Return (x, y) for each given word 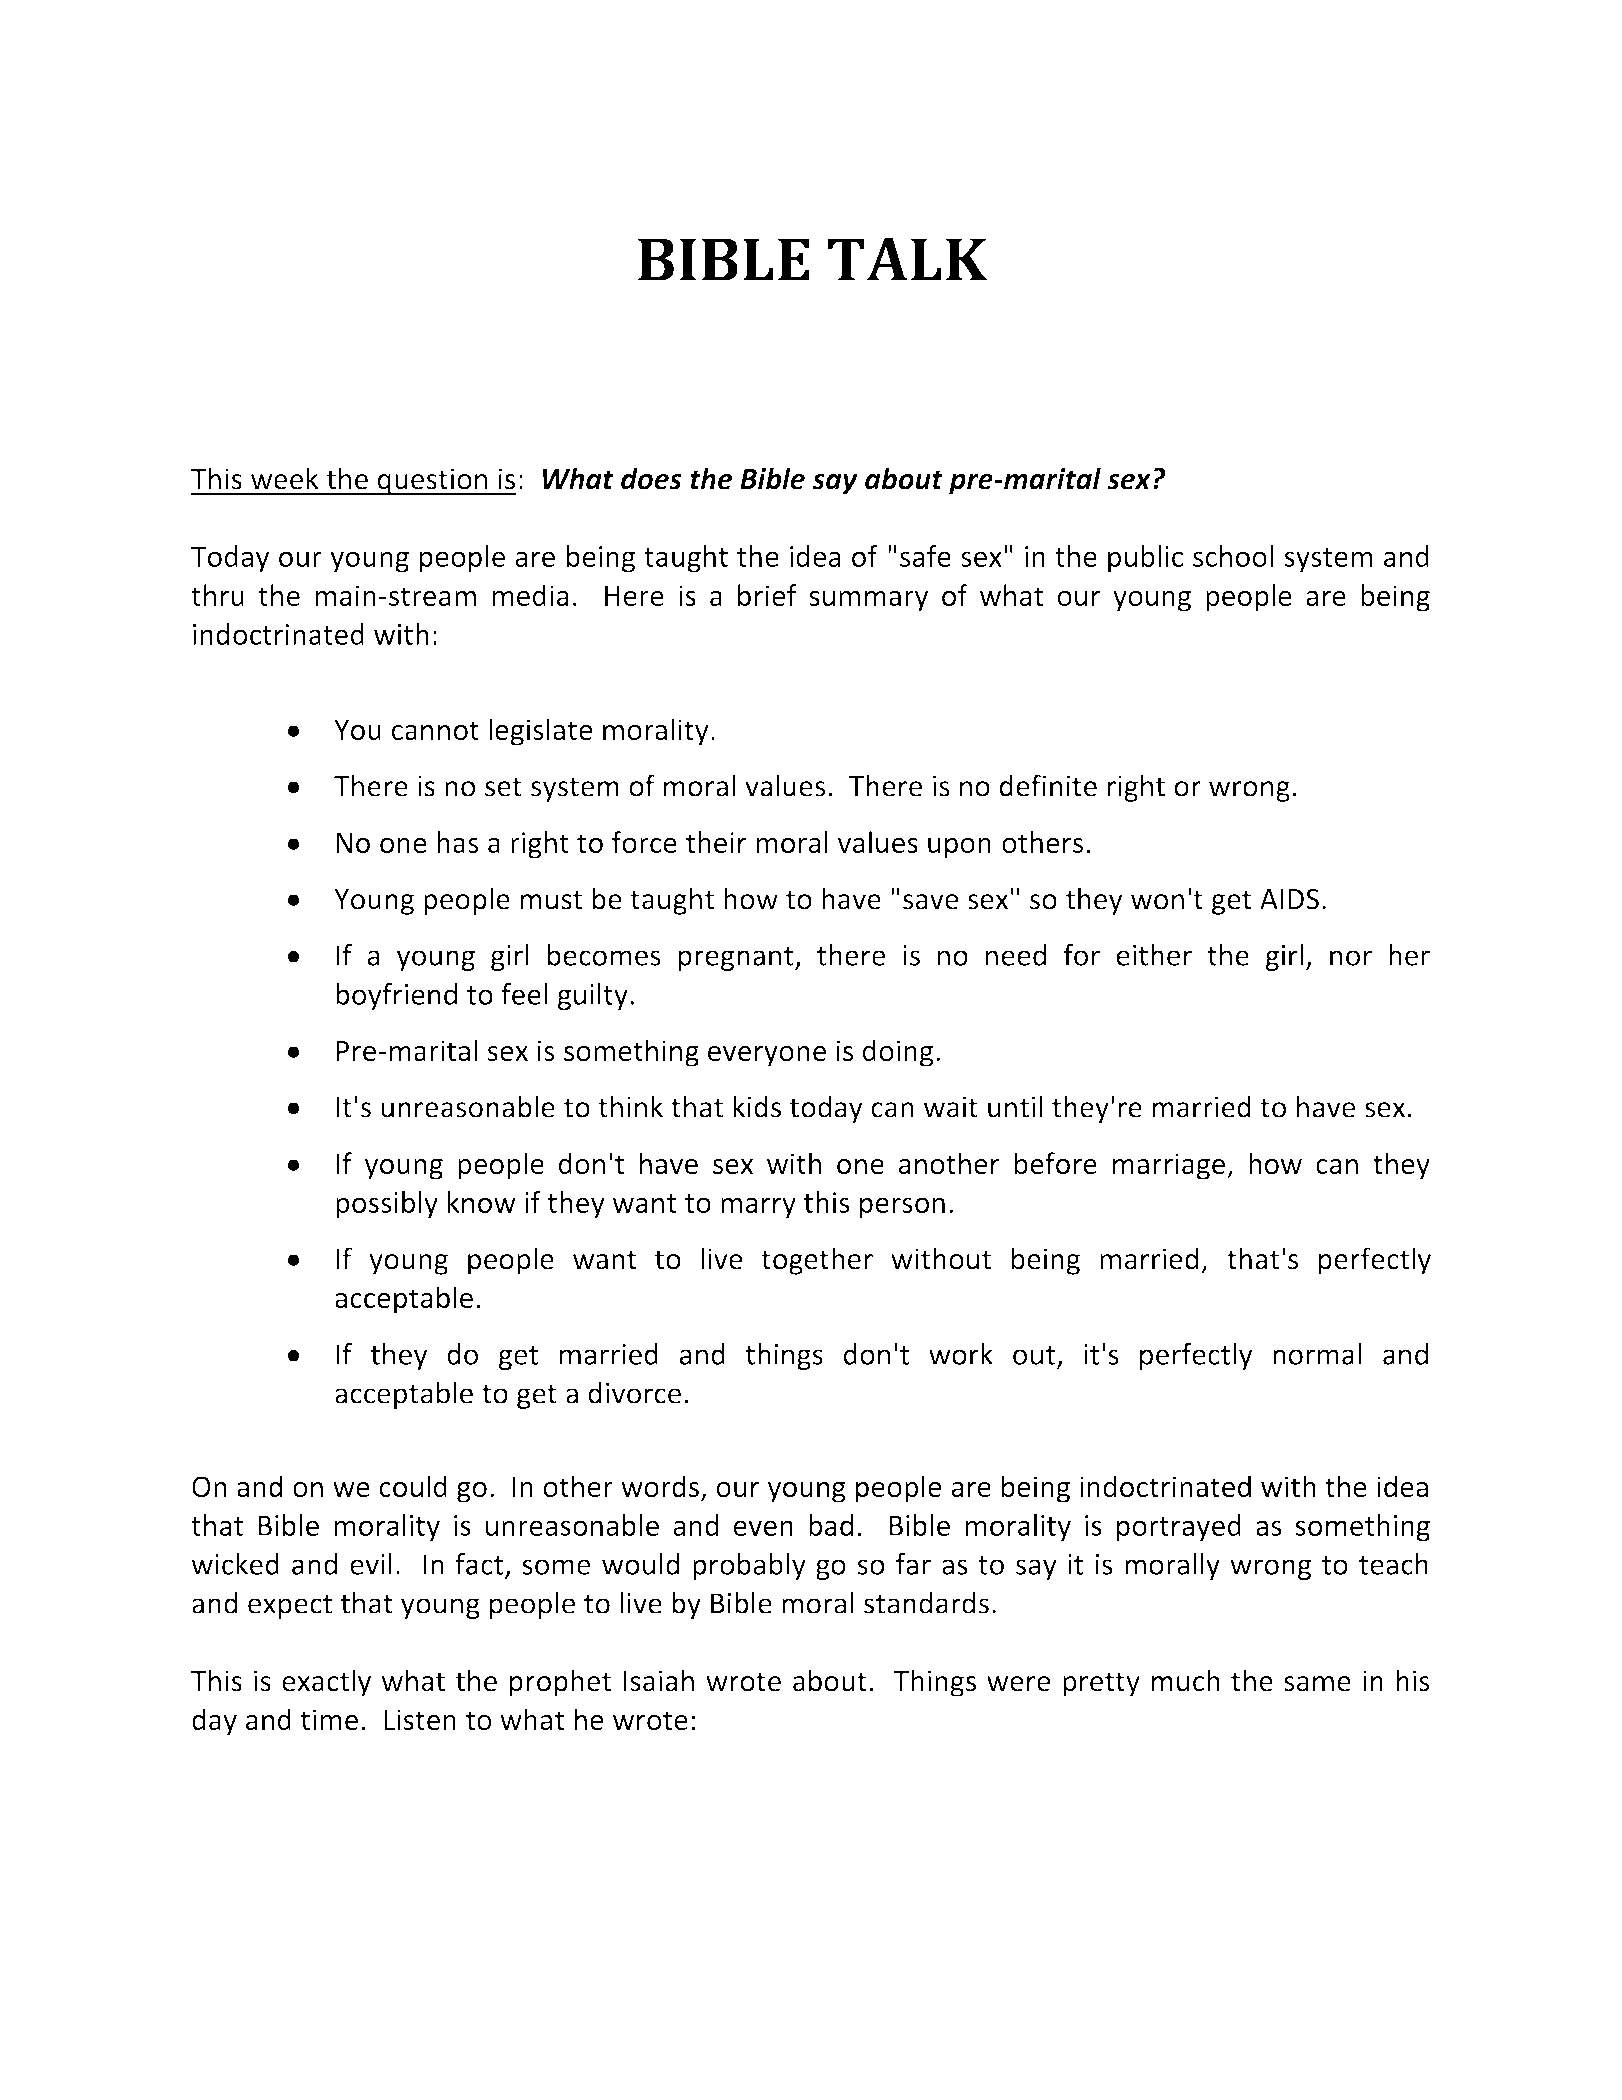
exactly (326, 1683)
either (1154, 955)
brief (767, 595)
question (432, 481)
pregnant (737, 959)
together (817, 1261)
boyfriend (396, 997)
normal (1317, 1354)
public (1145, 559)
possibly (387, 1205)
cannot (435, 730)
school (1233, 556)
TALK (907, 259)
